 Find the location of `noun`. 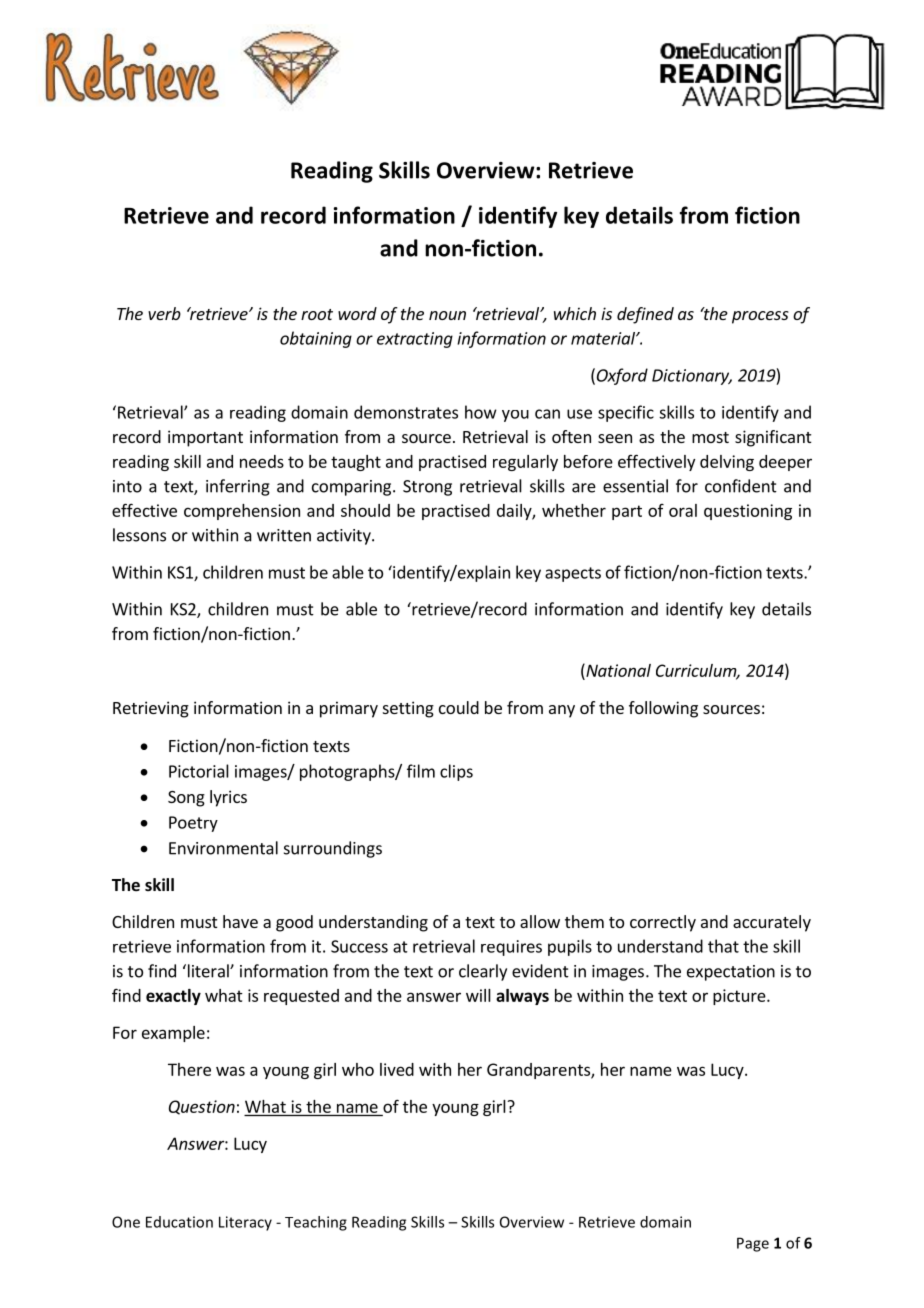

noun is located at coordinates (447, 315).
